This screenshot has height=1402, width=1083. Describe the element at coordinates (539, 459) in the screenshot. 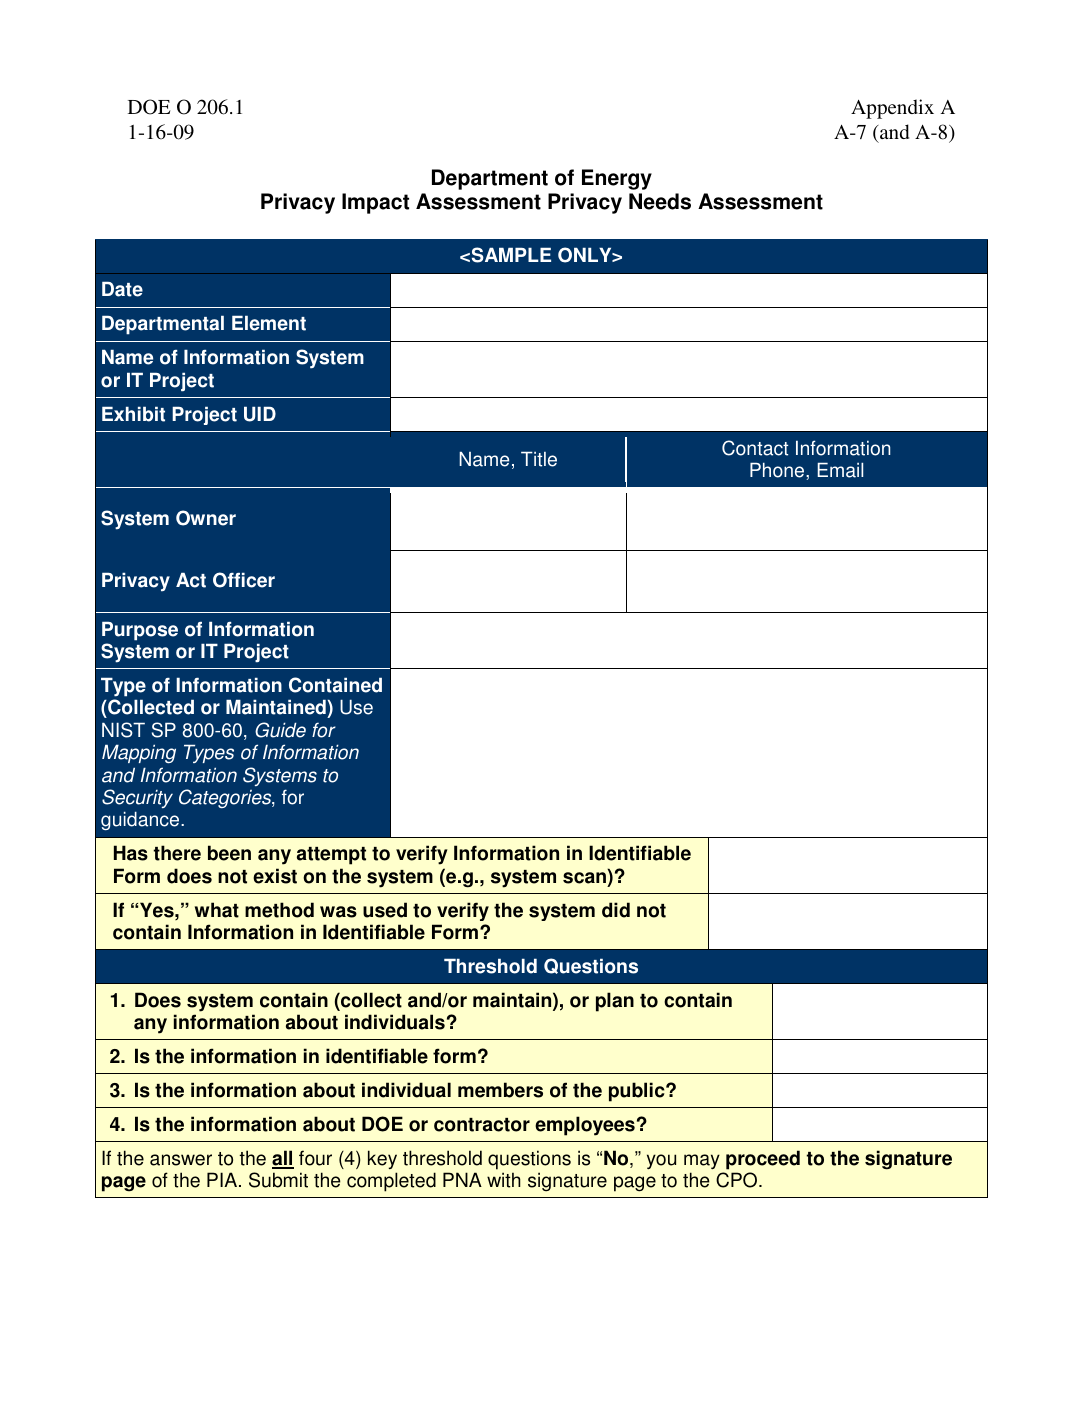

I see `Title` at that location.
